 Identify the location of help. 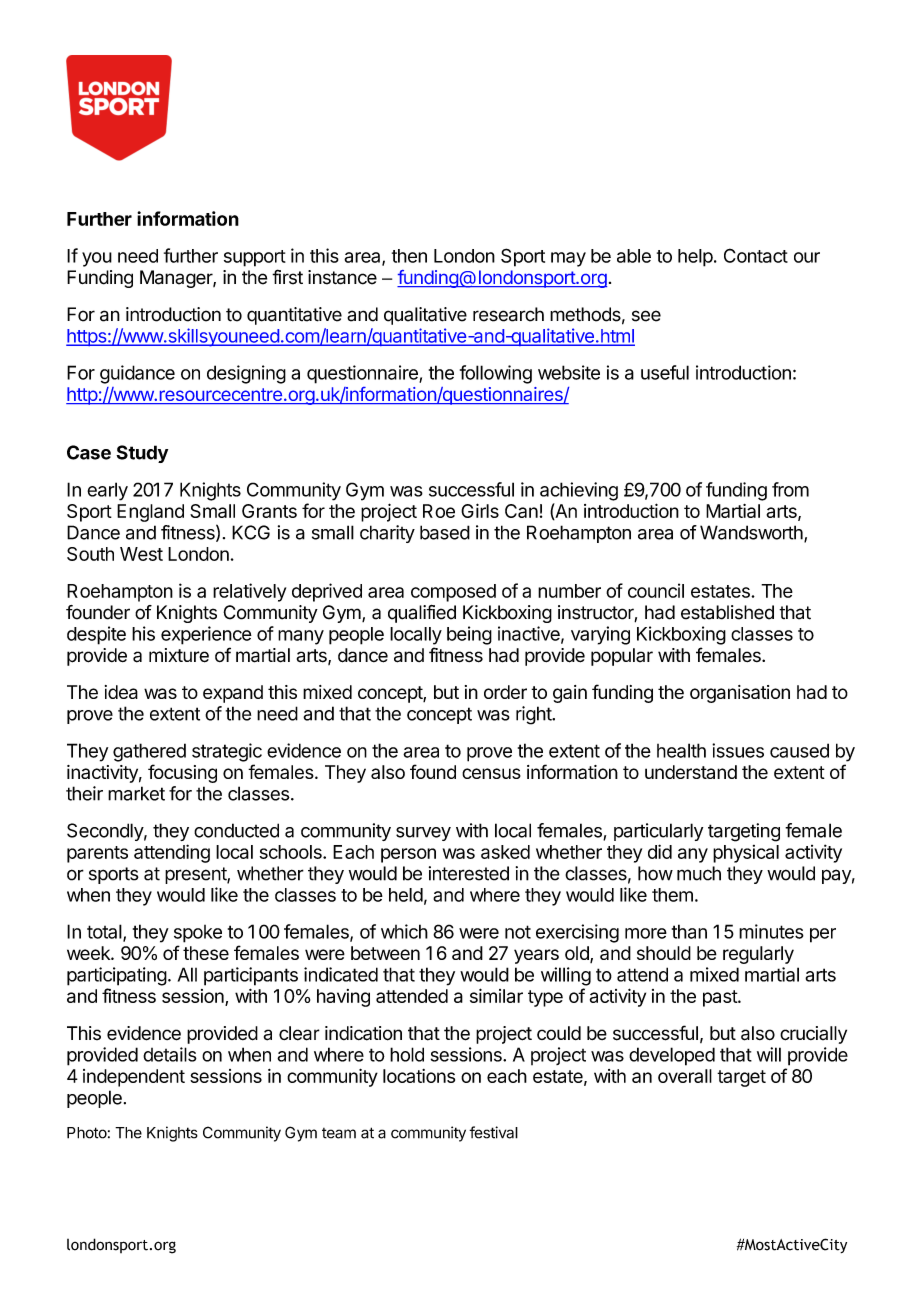
(695, 258).
